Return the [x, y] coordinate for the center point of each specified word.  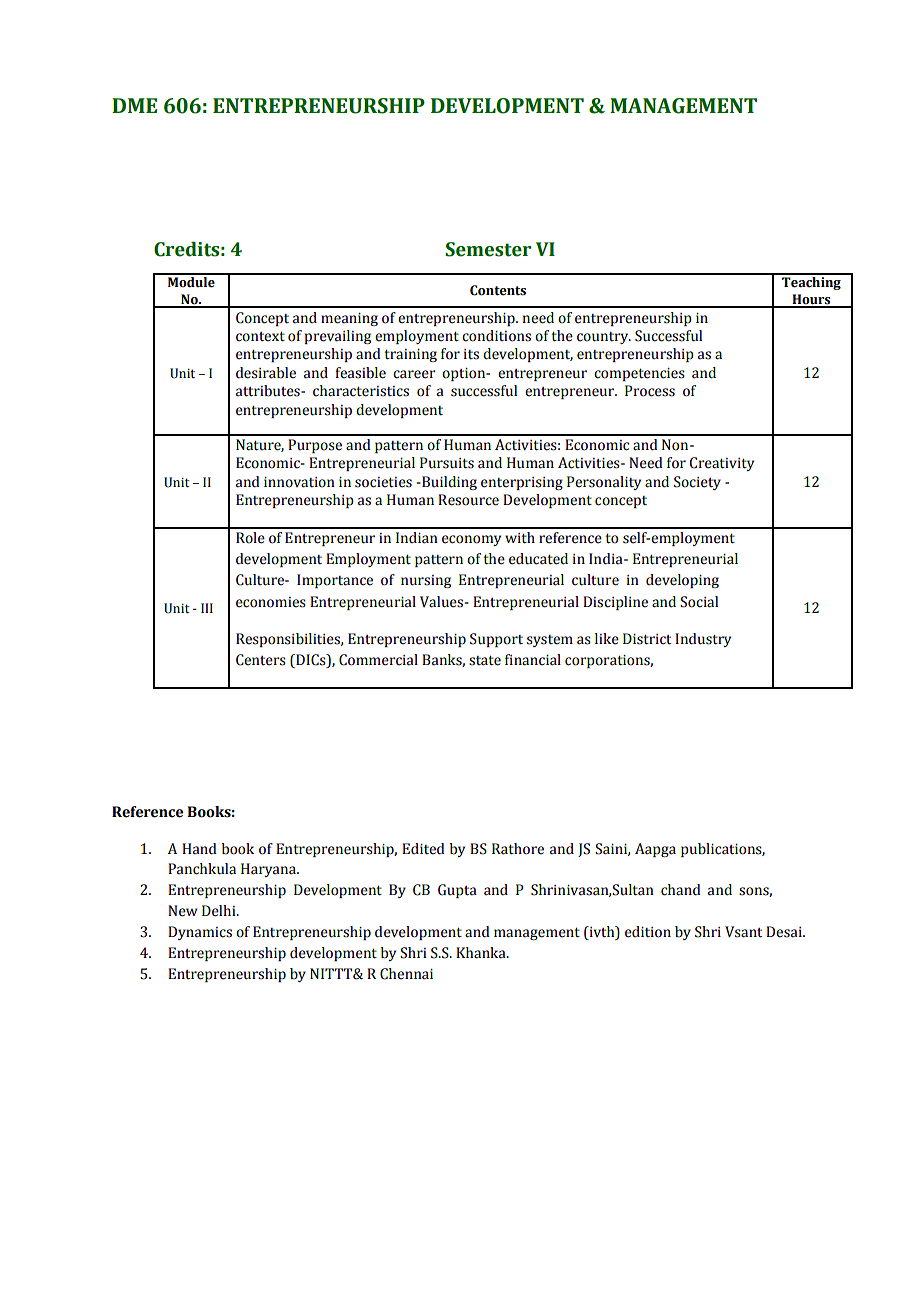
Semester [488, 249]
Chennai [406, 974]
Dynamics [200, 933]
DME [134, 105]
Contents [498, 290]
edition [648, 932]
